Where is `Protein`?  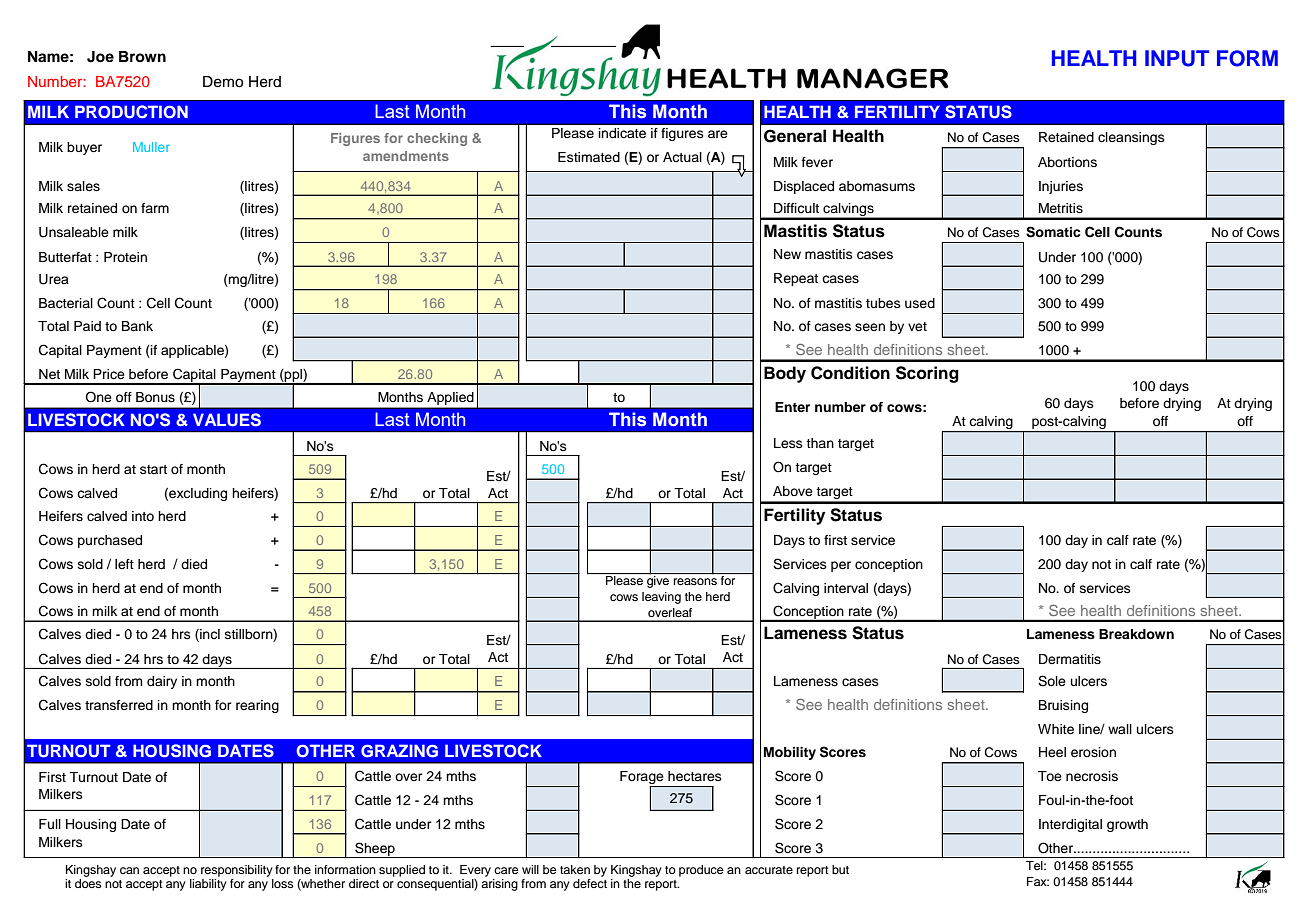 Protein is located at coordinates (125, 257).
